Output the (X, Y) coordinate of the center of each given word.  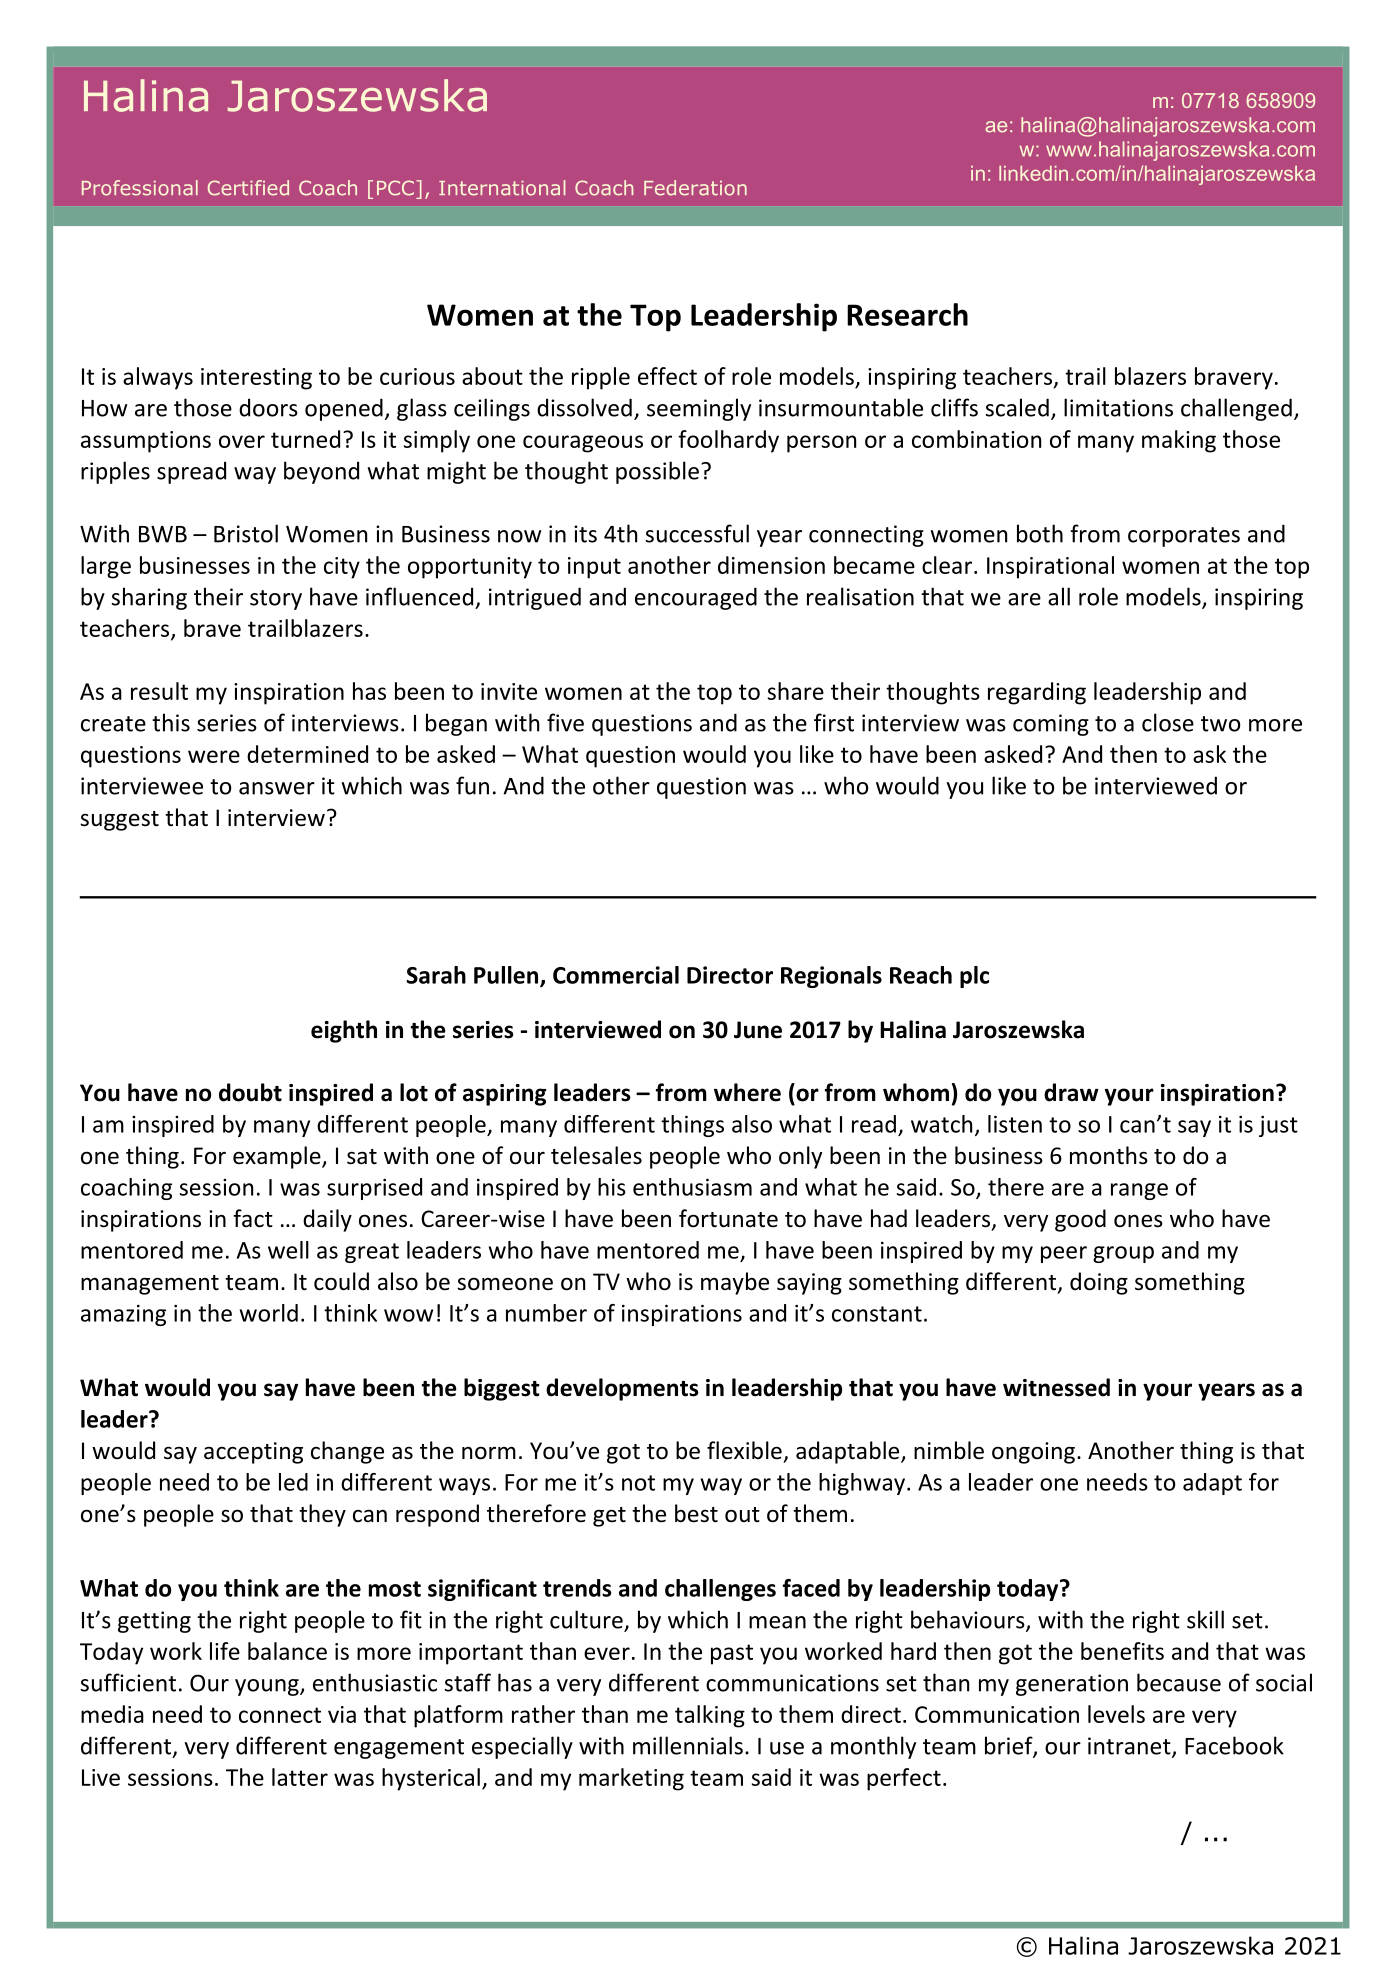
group (1123, 1254)
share (796, 691)
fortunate (728, 1218)
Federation (695, 188)
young (268, 1687)
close (1168, 722)
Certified (248, 188)
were (214, 756)
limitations (1118, 407)
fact (253, 1218)
